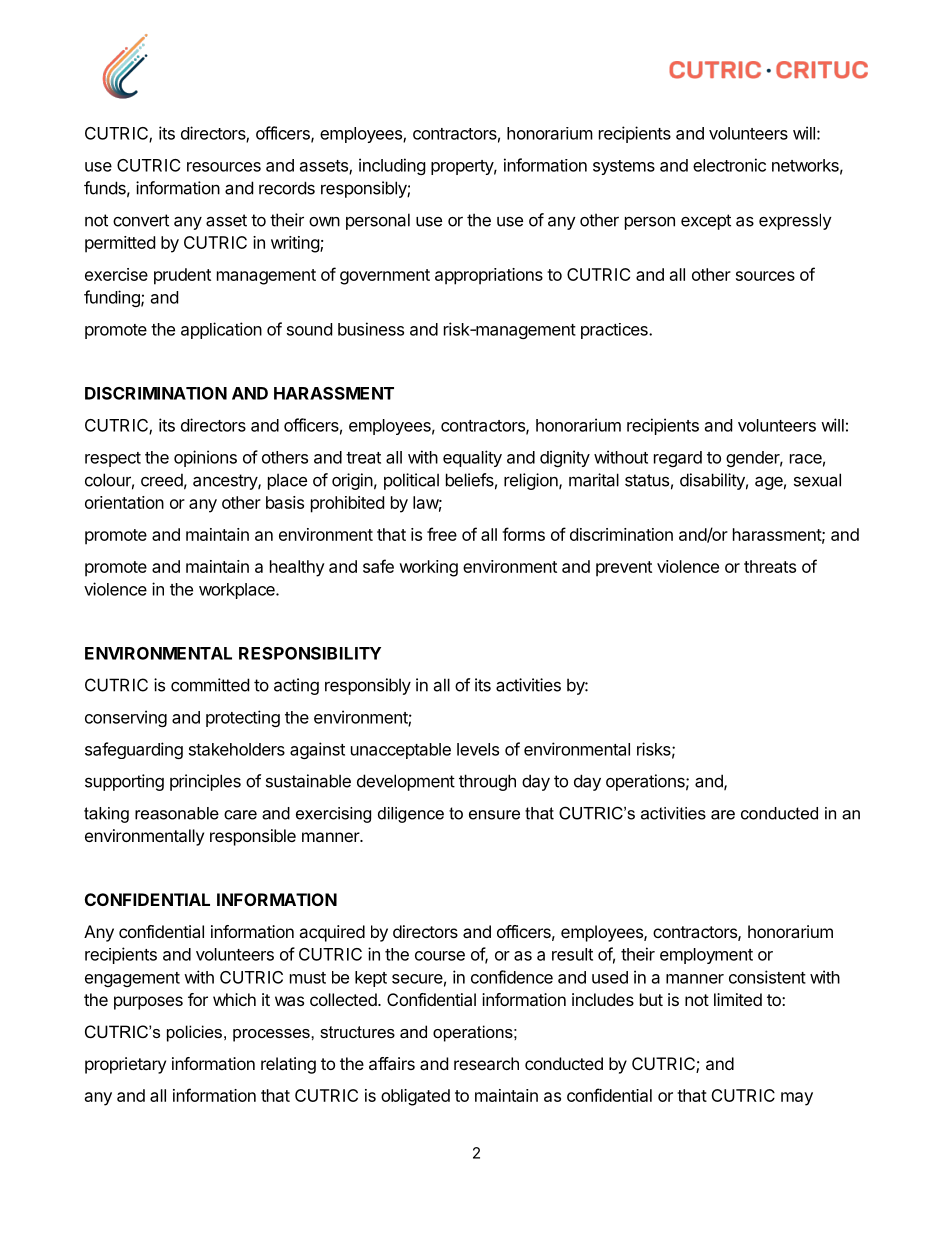 The image size is (952, 1233). I want to click on electronic, so click(729, 165).
